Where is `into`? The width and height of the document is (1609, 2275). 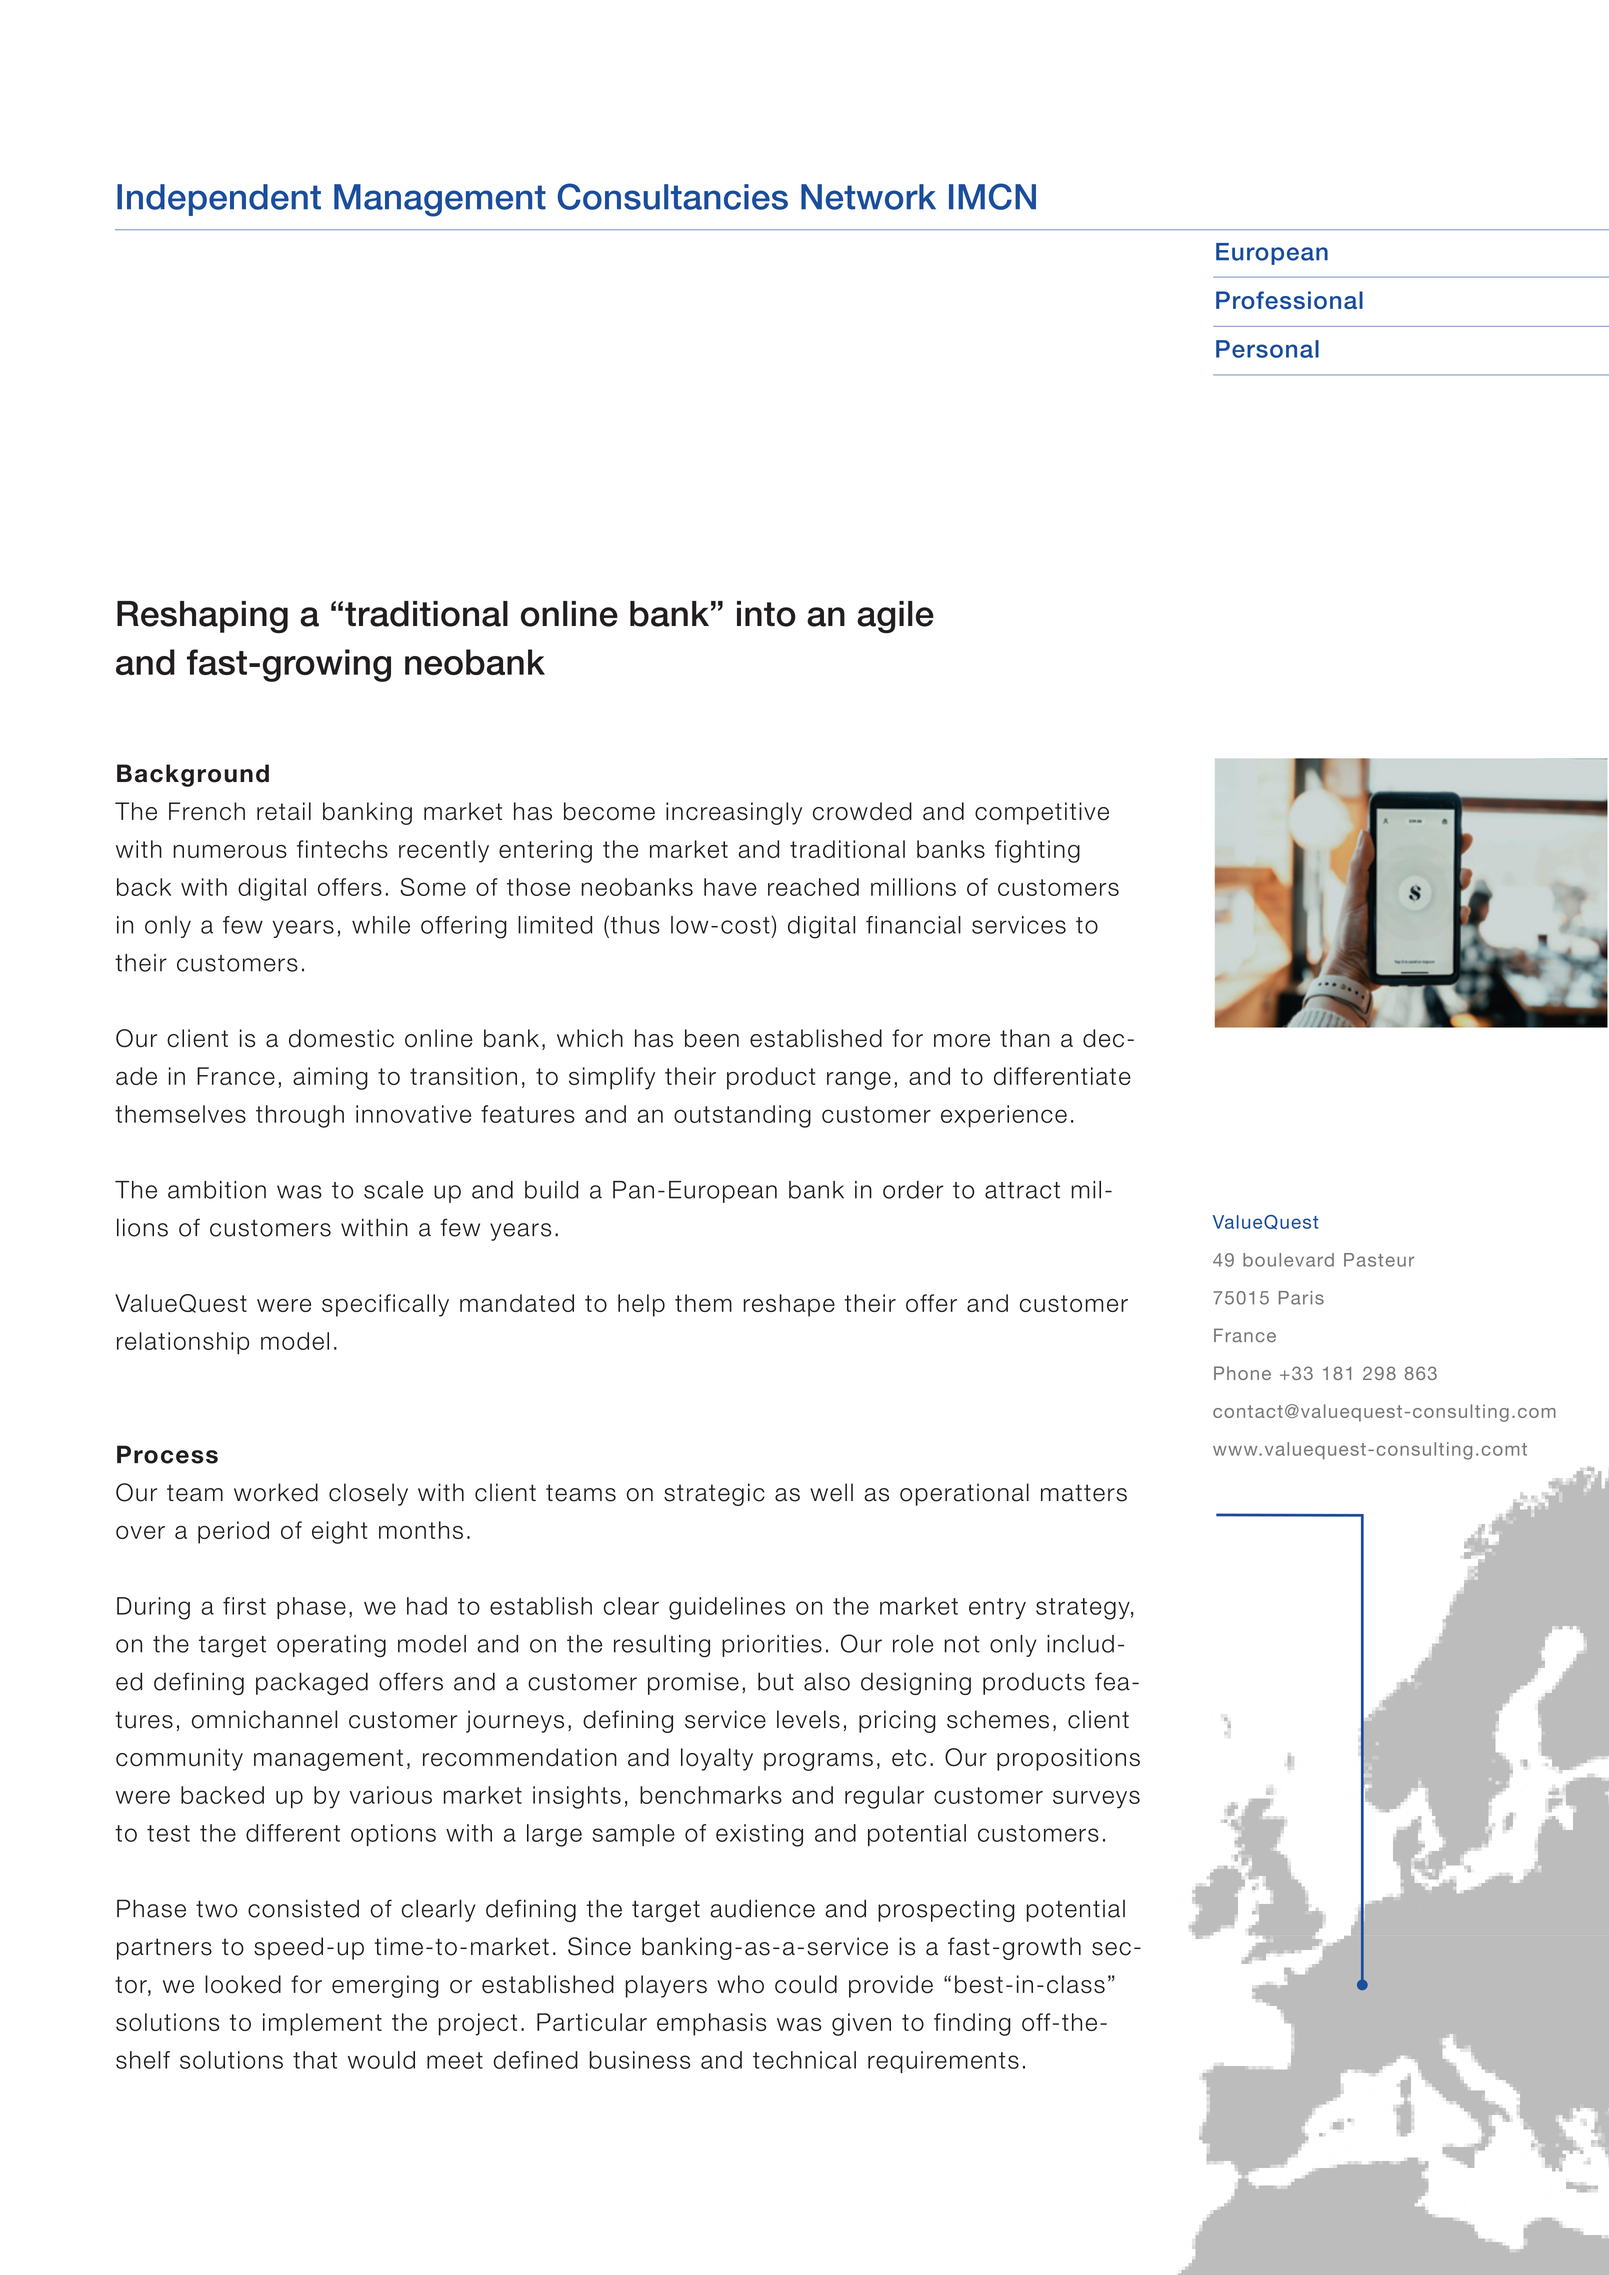 into is located at coordinates (766, 614).
